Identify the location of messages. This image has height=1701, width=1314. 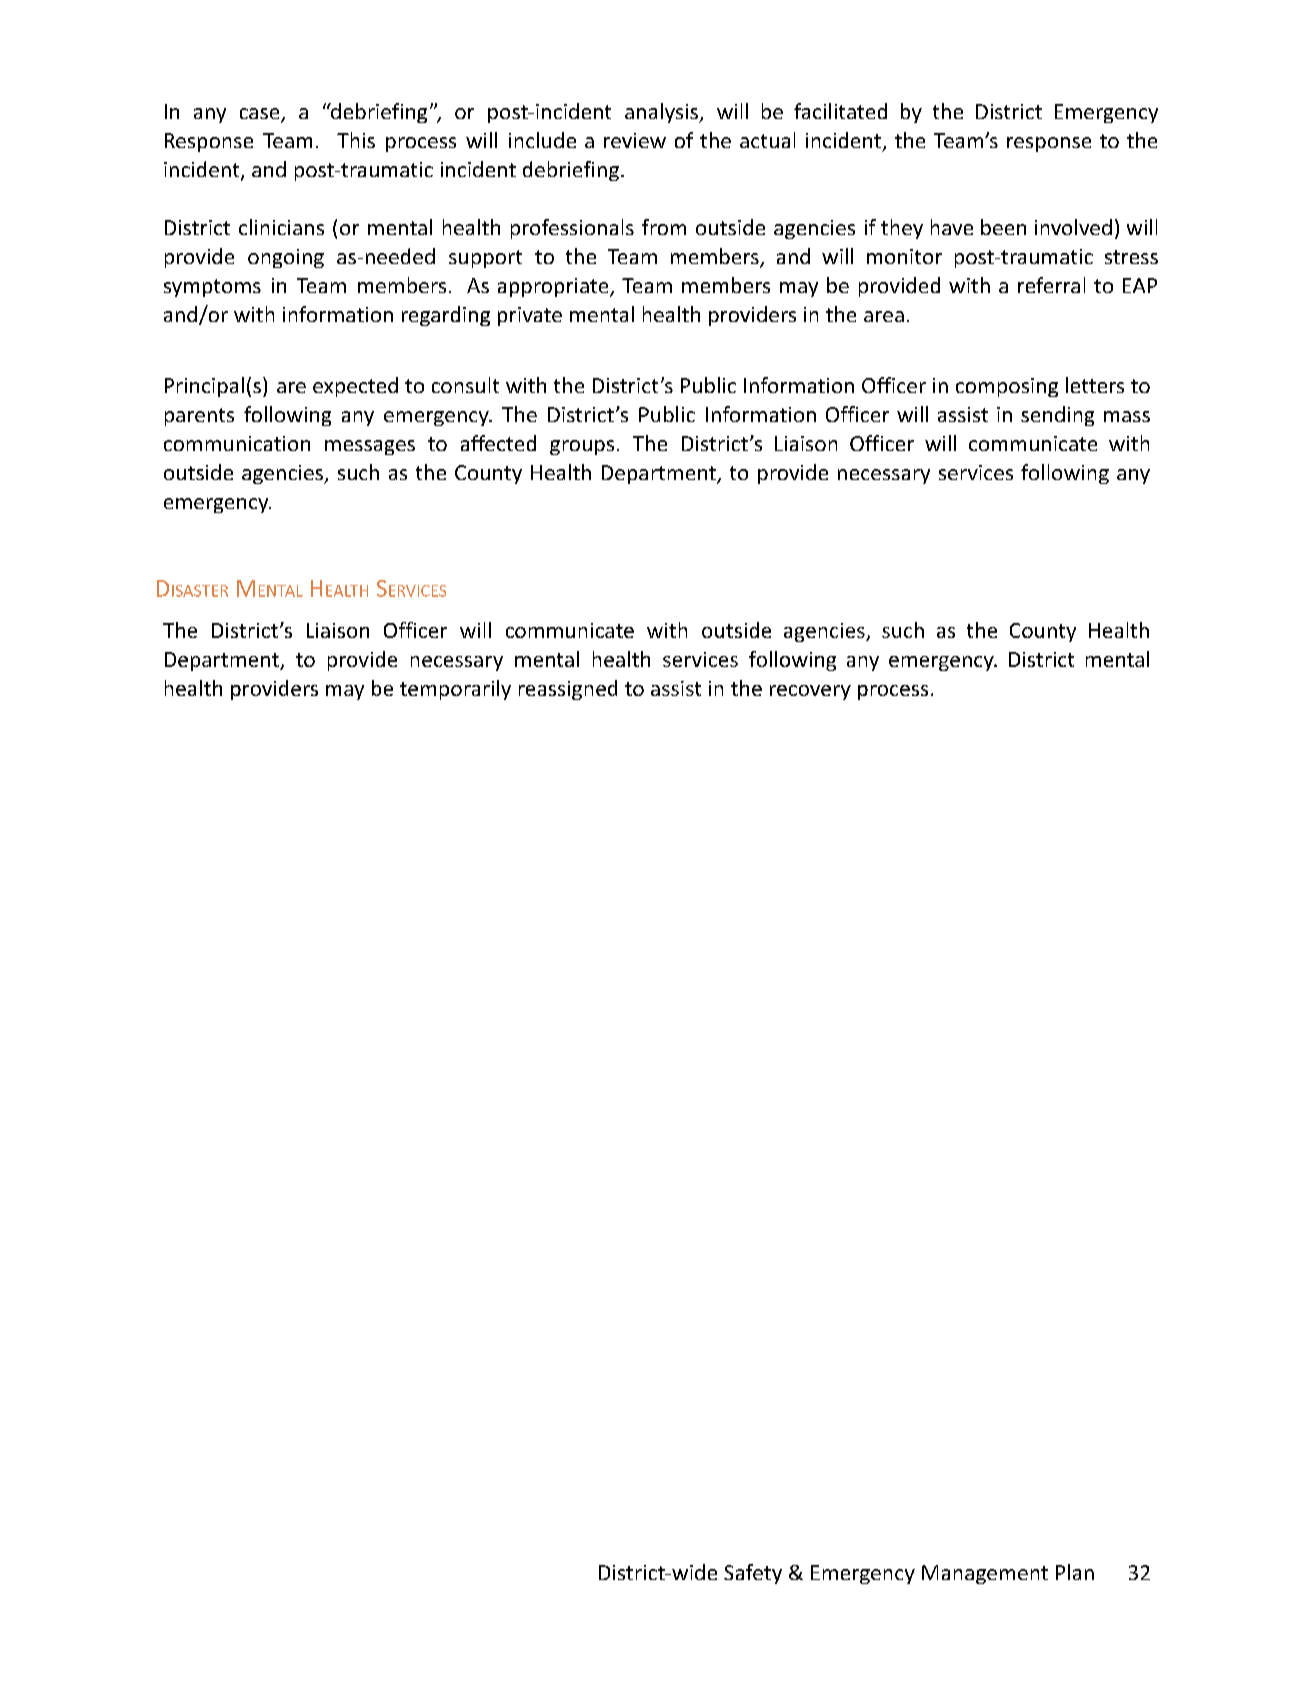
(370, 447).
